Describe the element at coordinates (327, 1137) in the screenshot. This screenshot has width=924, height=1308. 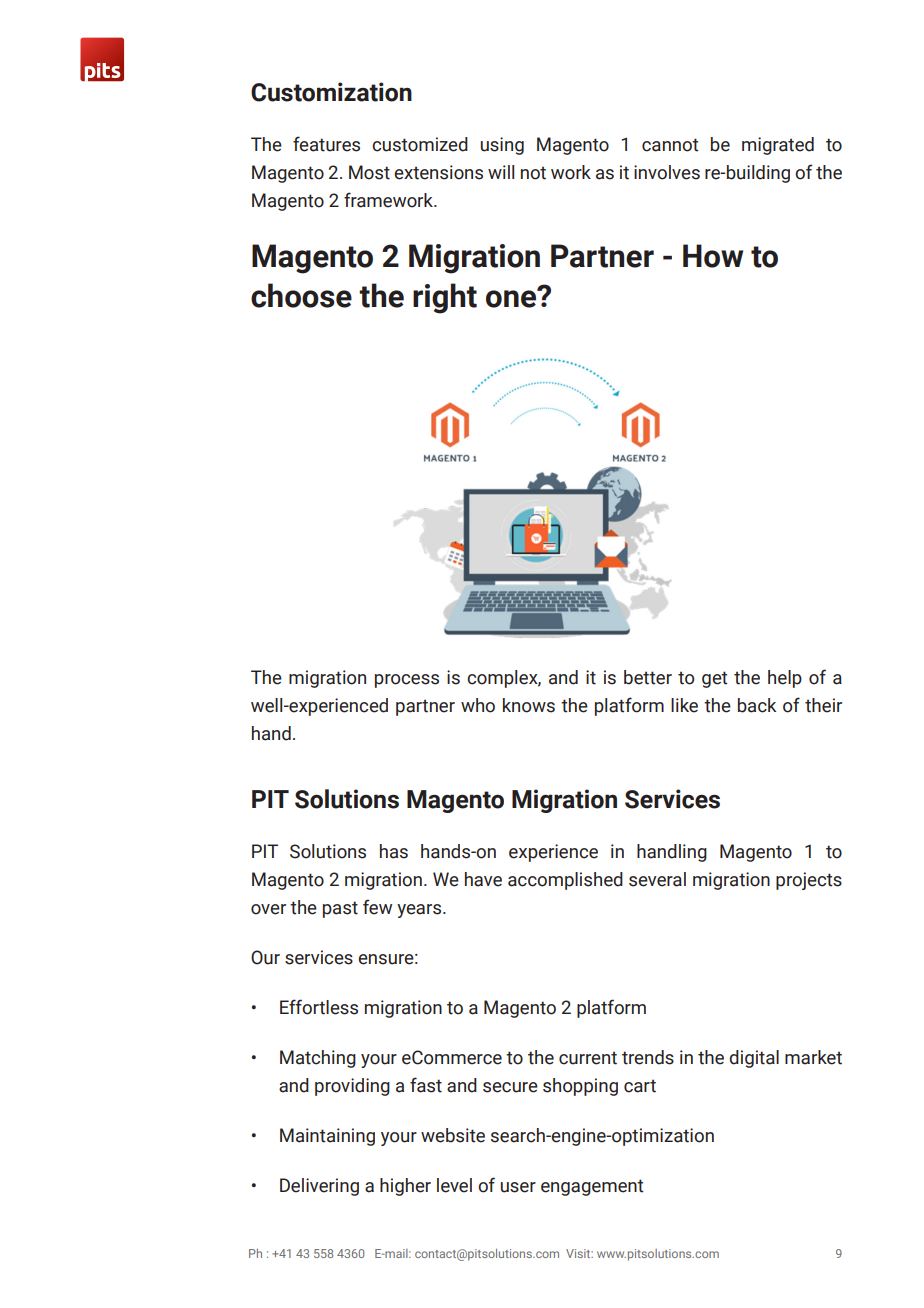
I see `Maintaining` at that location.
